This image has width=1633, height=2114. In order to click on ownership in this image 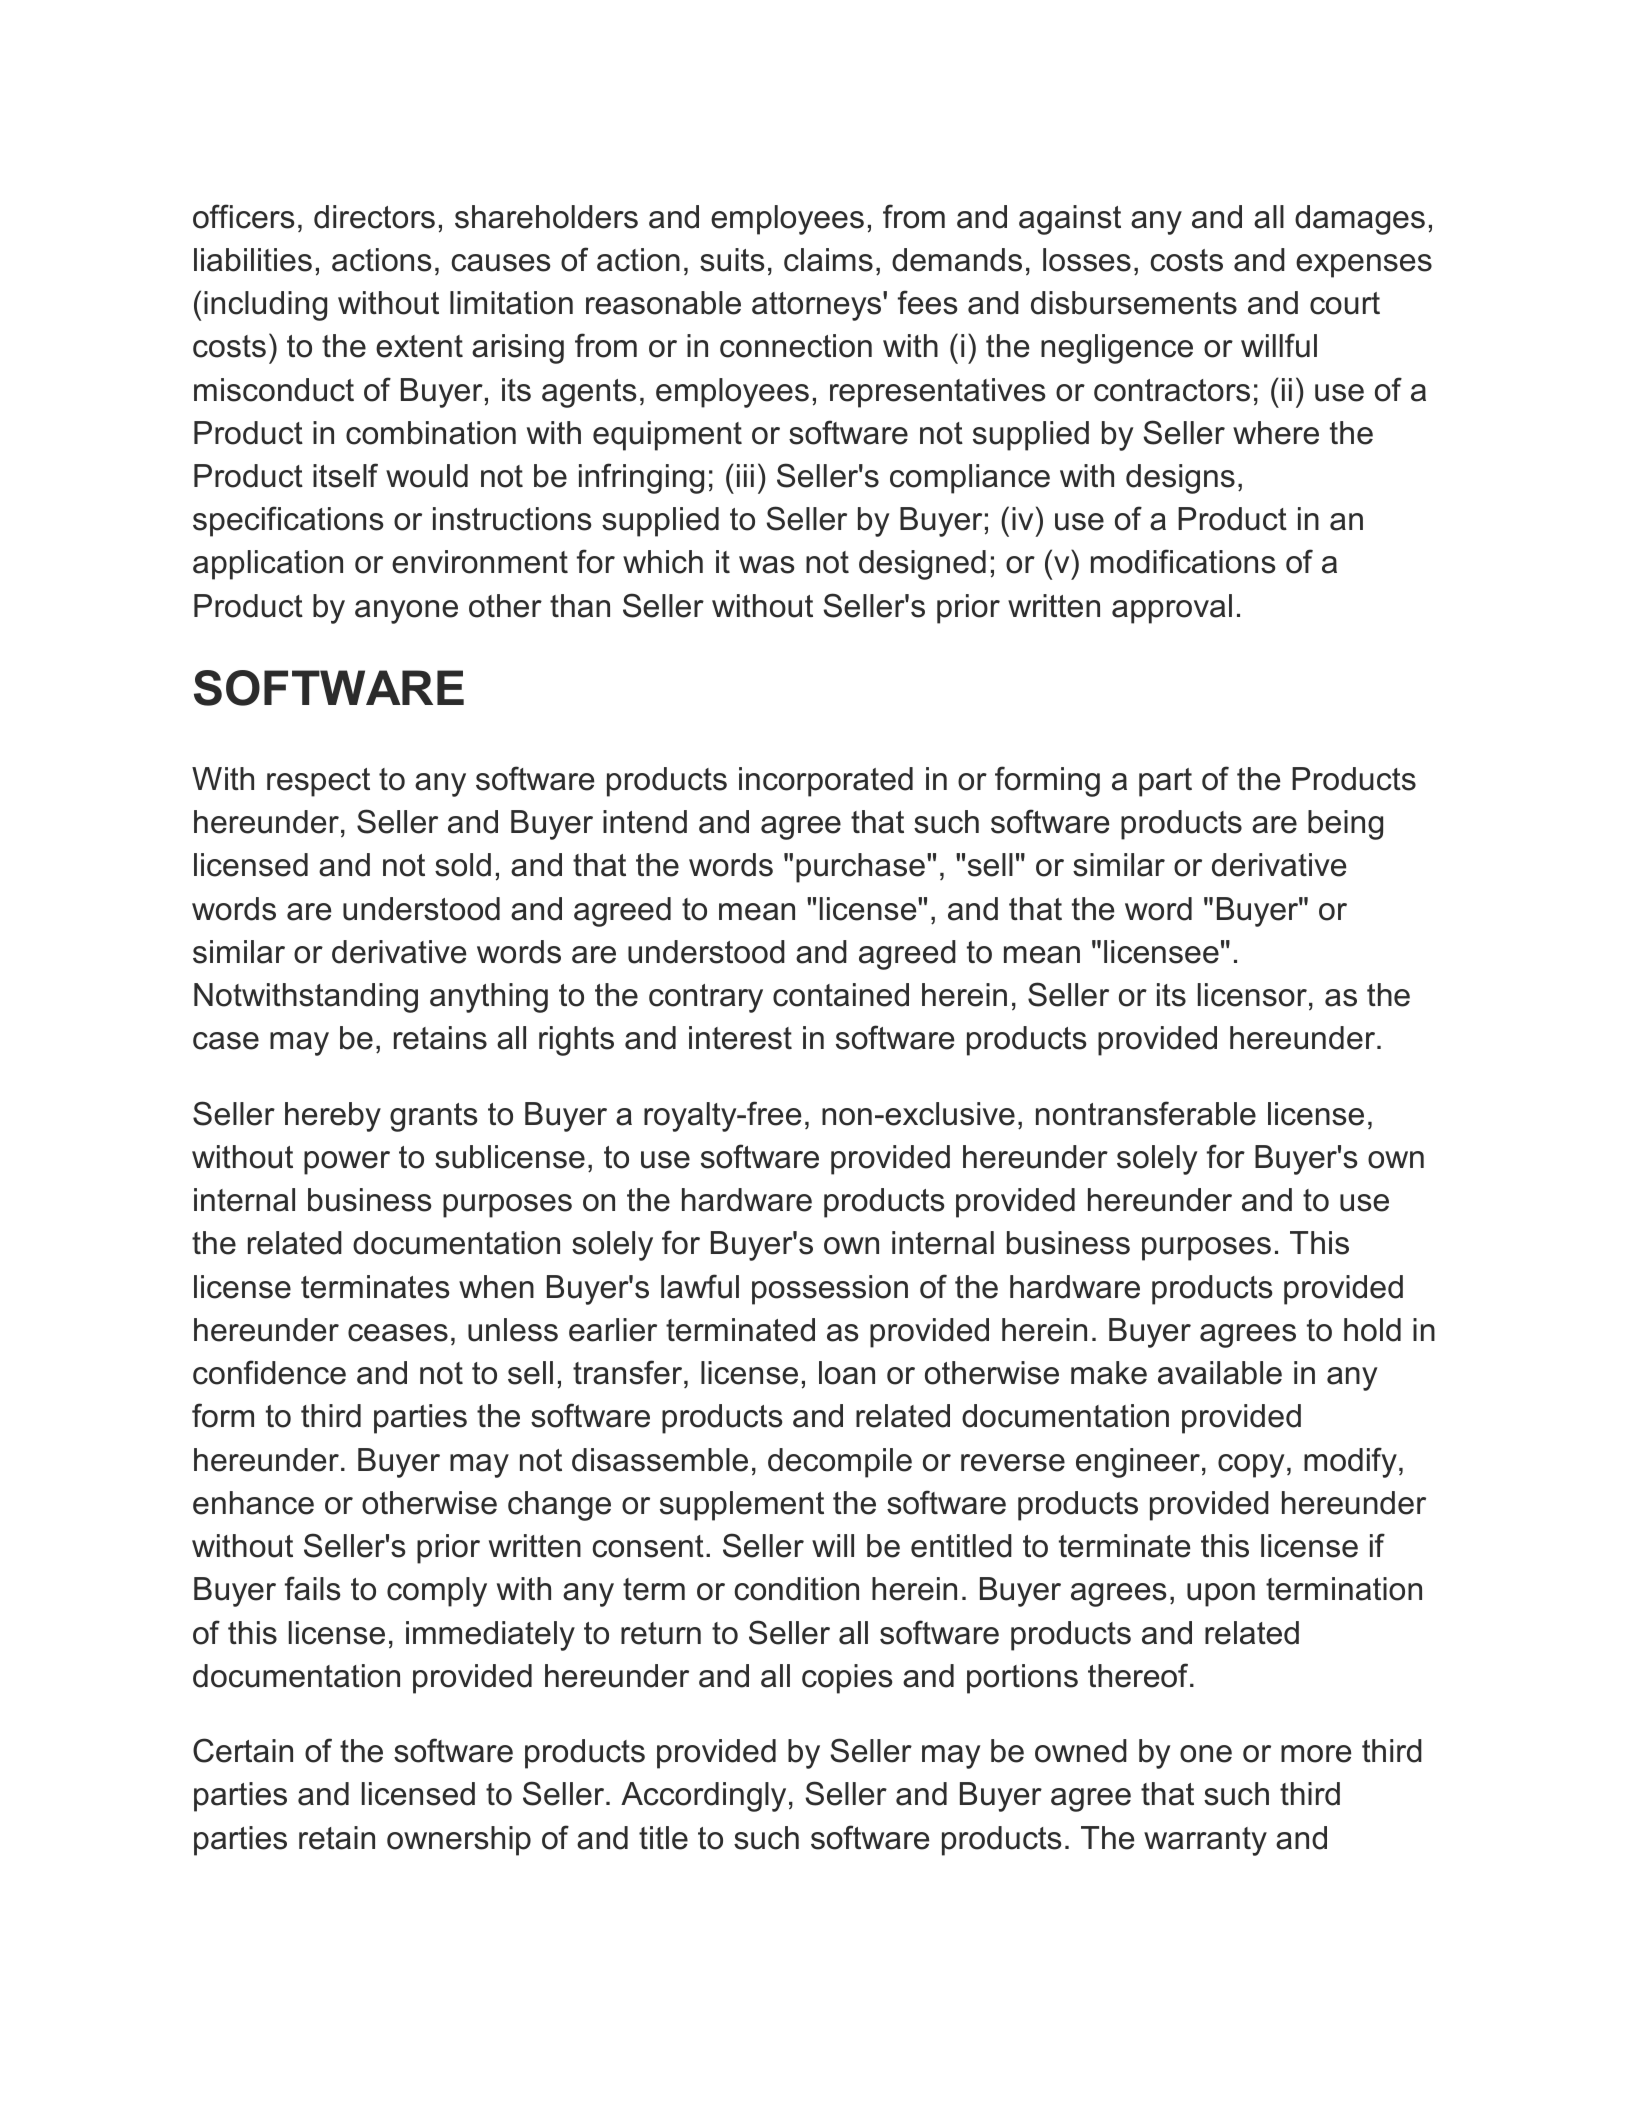, I will do `click(459, 1841)`.
